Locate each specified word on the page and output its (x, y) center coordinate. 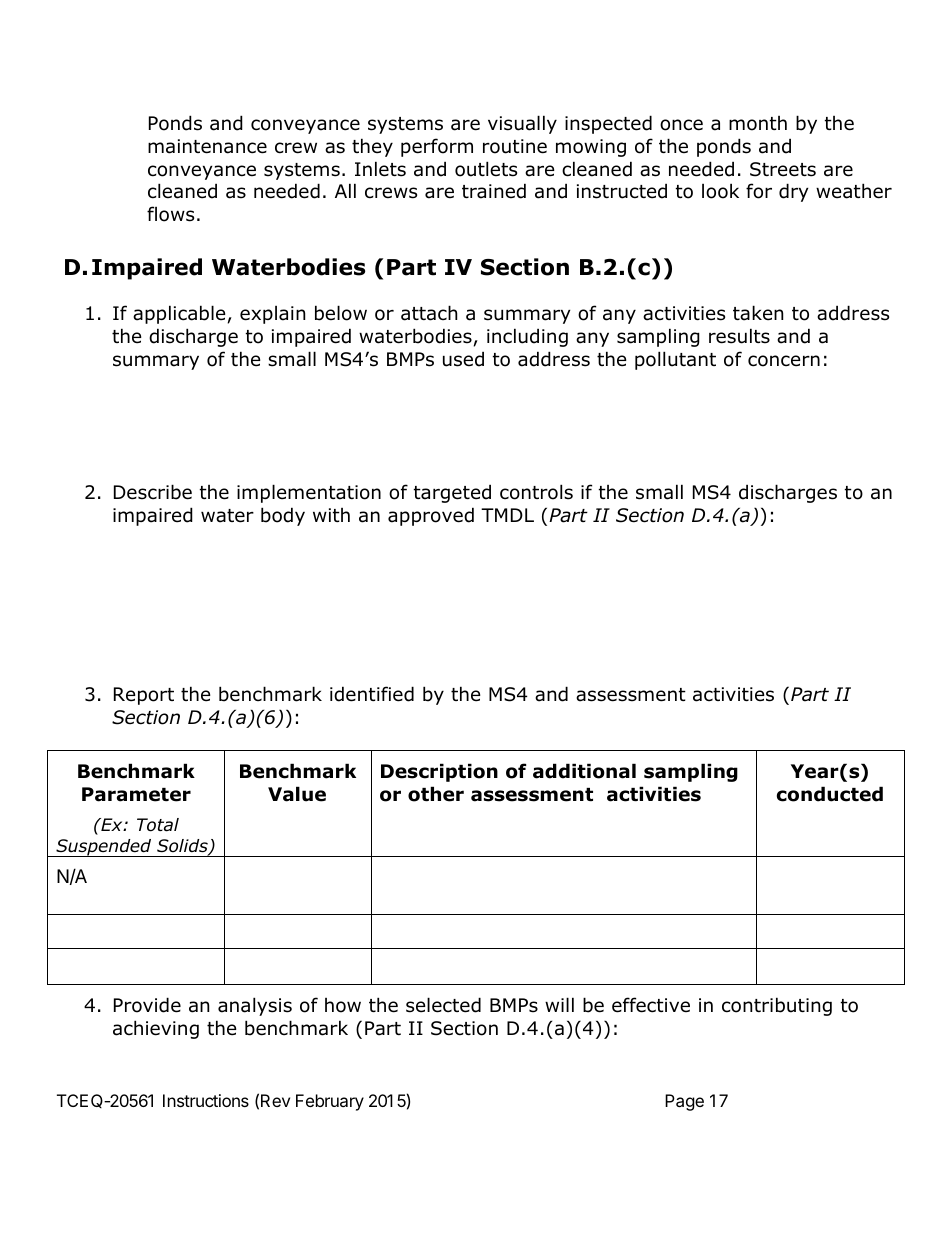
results (739, 336)
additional (584, 771)
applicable (179, 314)
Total (158, 825)
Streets (783, 169)
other (436, 794)
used (463, 359)
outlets (486, 169)
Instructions (206, 1100)
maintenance (207, 146)
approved (431, 516)
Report (144, 696)
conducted (830, 794)
